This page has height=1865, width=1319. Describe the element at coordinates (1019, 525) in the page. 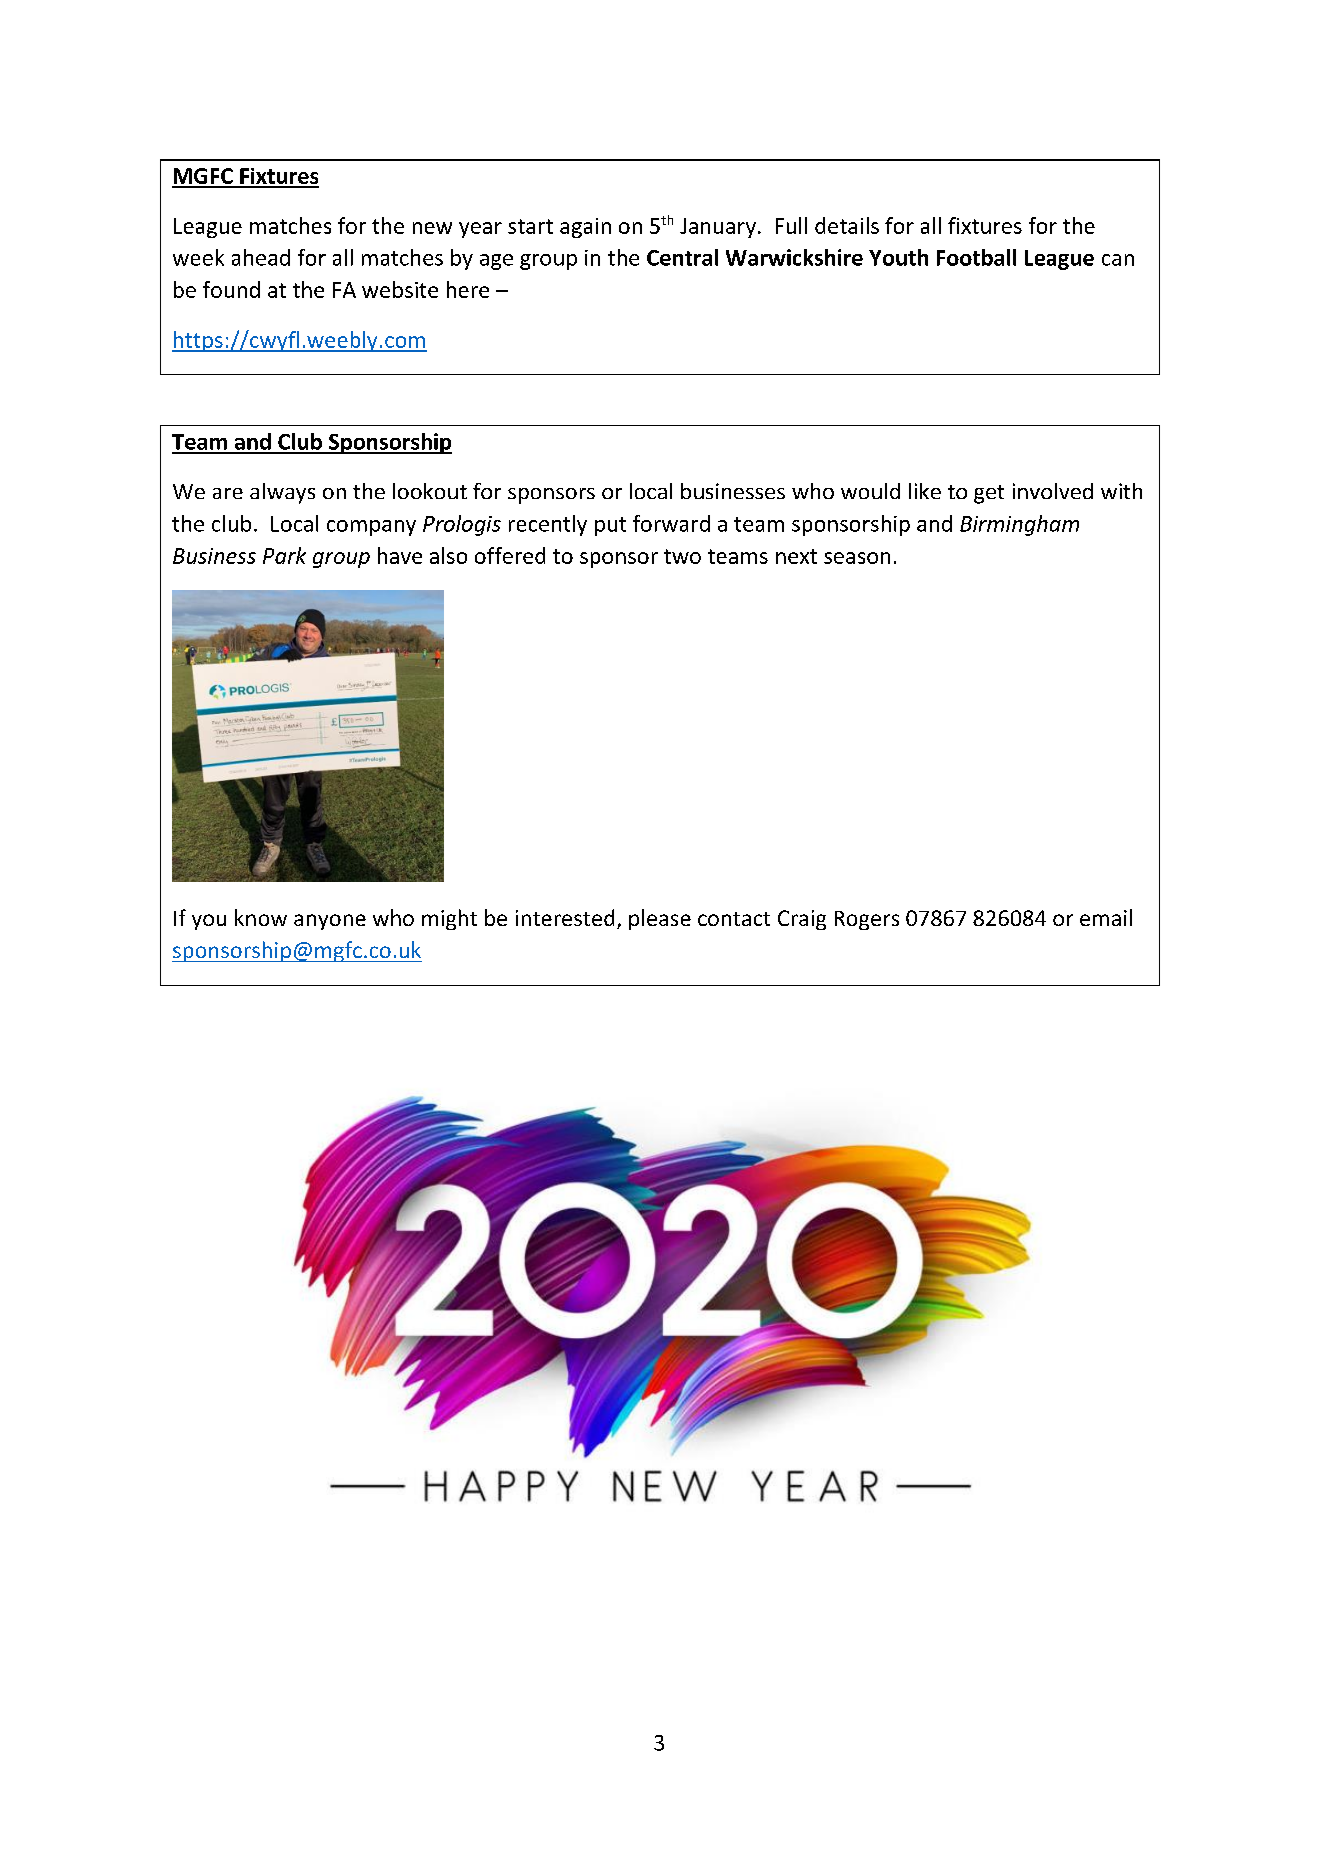

I see `Birmingham` at that location.
